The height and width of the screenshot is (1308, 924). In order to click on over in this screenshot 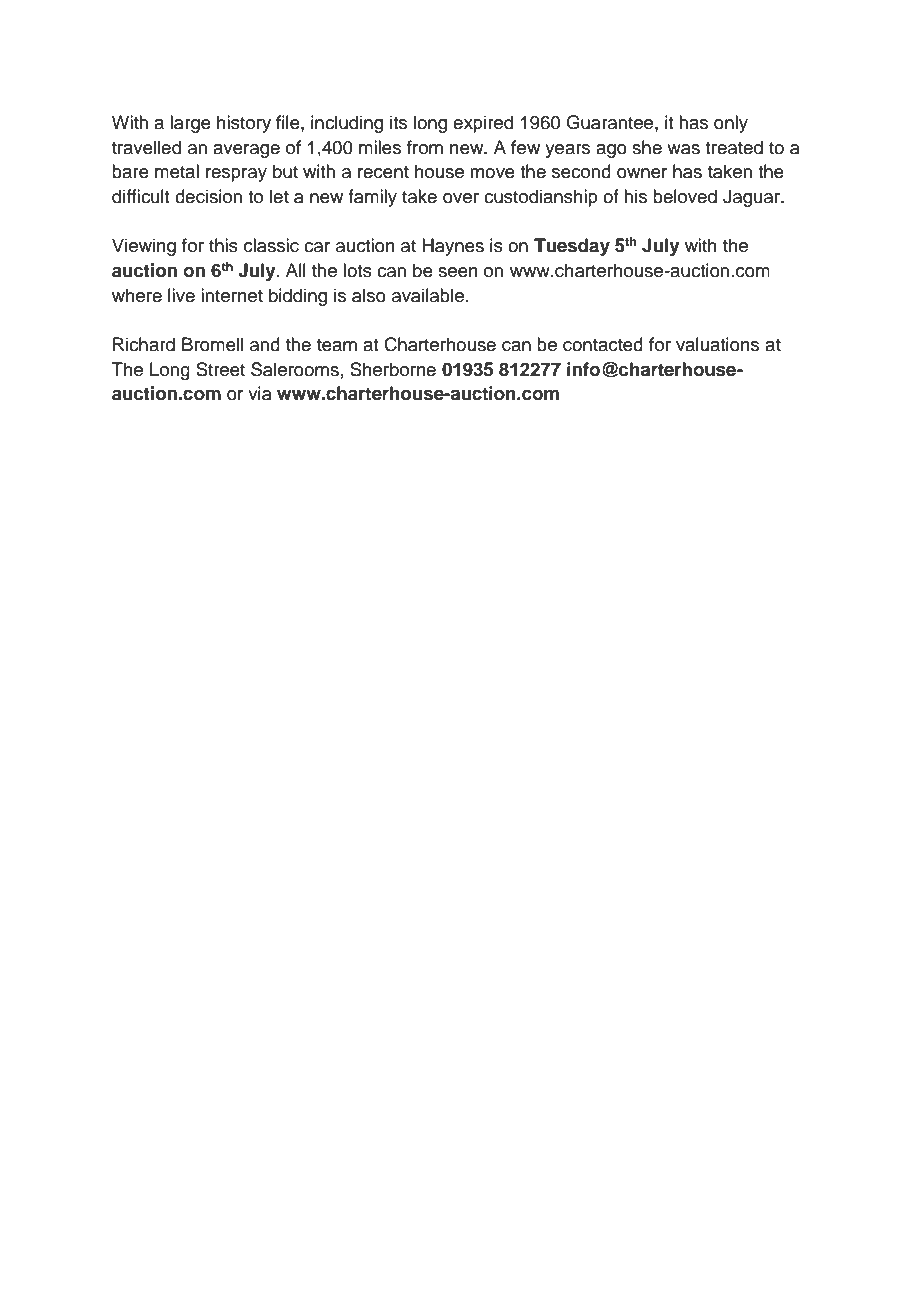, I will do `click(461, 198)`.
